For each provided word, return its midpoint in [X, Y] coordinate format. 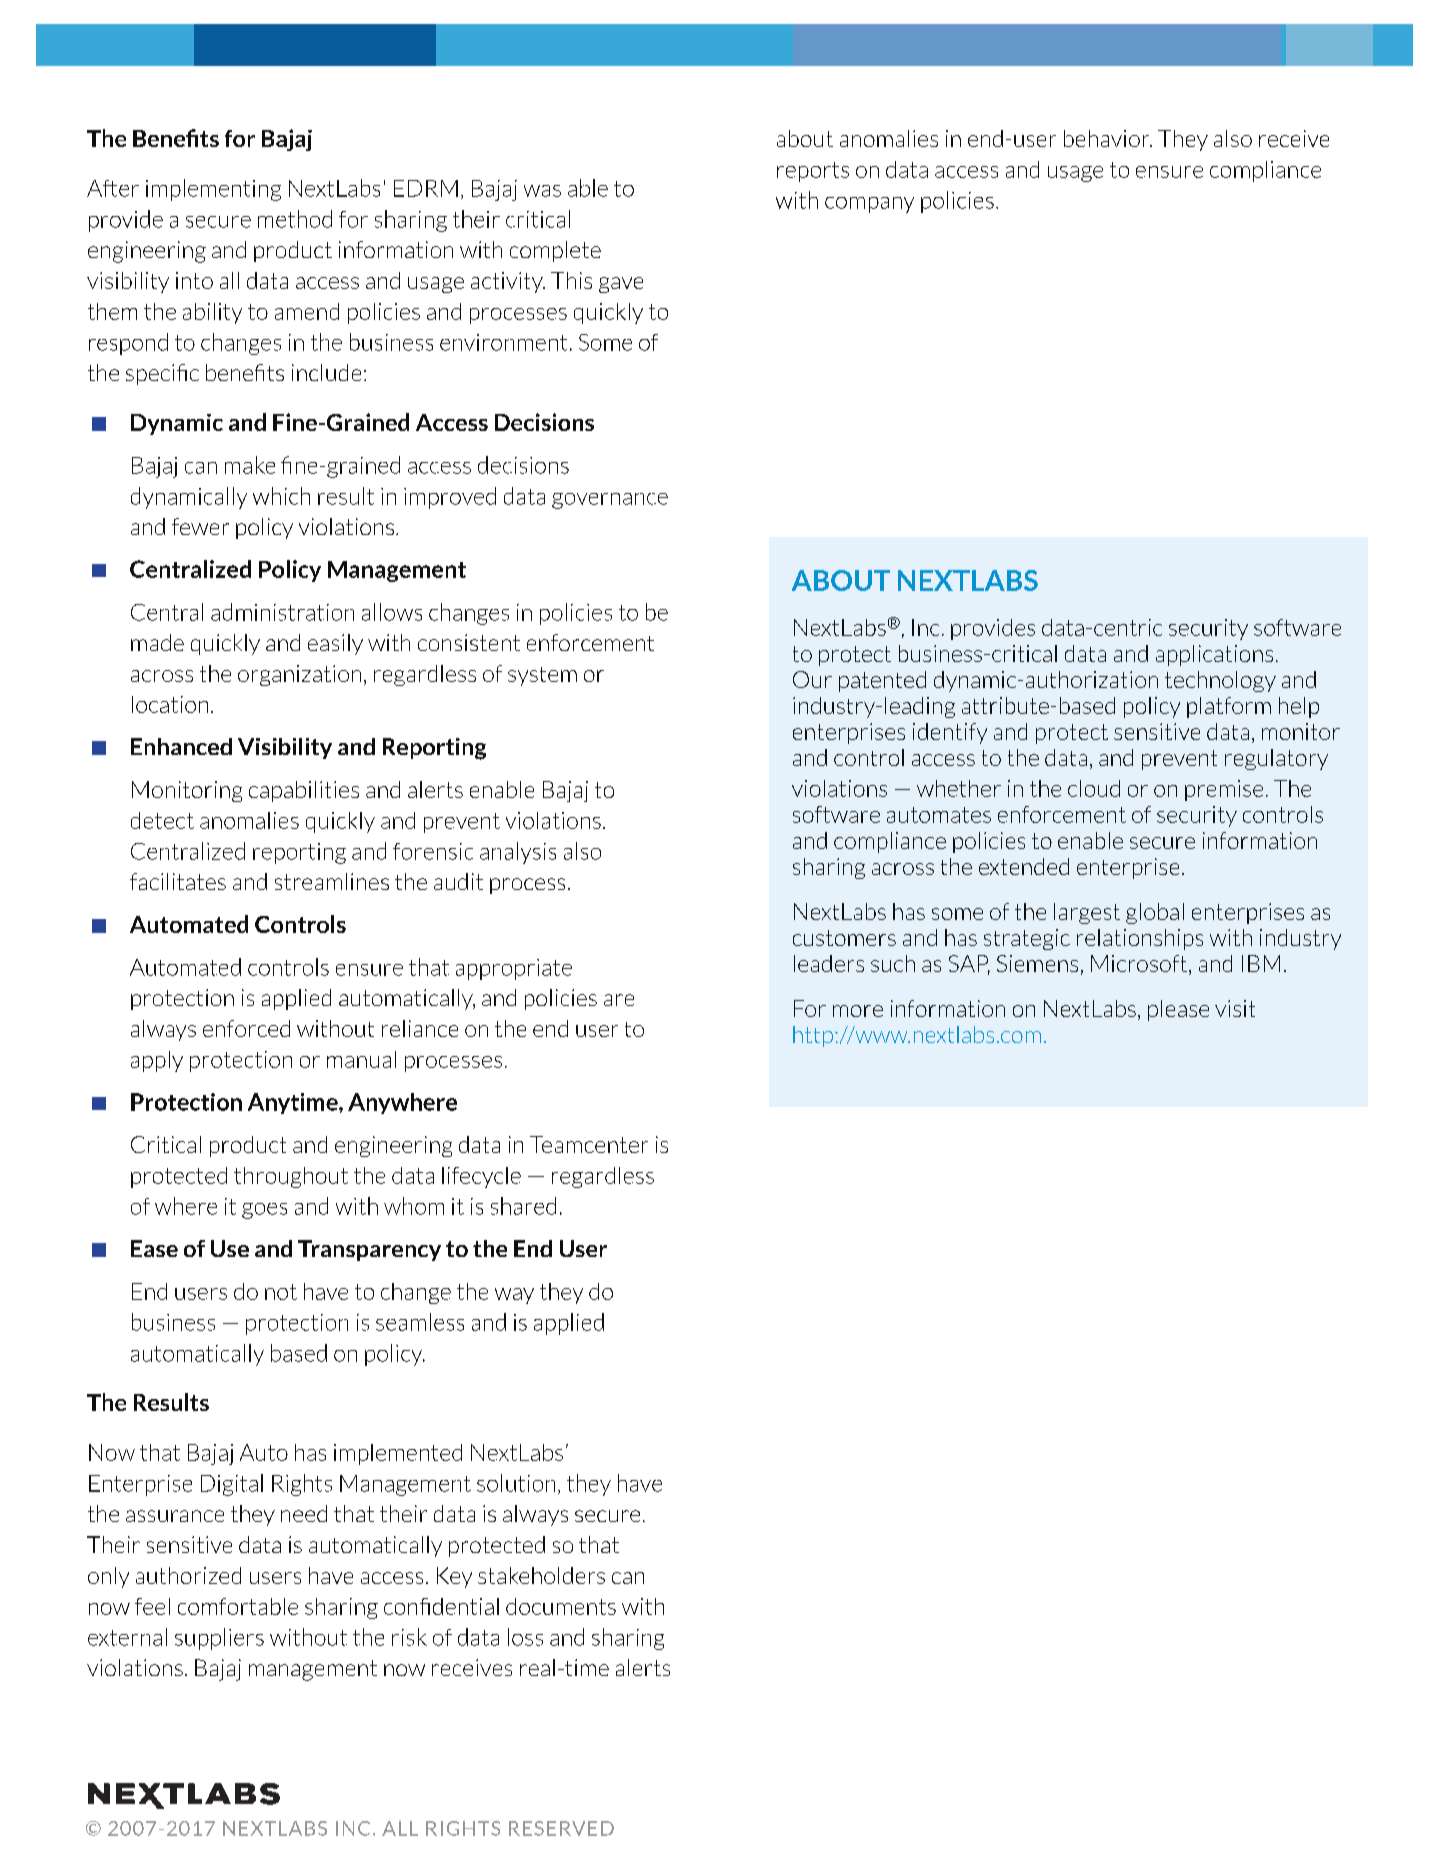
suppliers [219, 1639]
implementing [213, 190]
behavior [1108, 138]
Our [812, 679]
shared [523, 1206]
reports [813, 172]
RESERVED [561, 1828]
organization [299, 675]
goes [264, 1211]
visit [1235, 1008]
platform [1229, 707]
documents [561, 1606]
